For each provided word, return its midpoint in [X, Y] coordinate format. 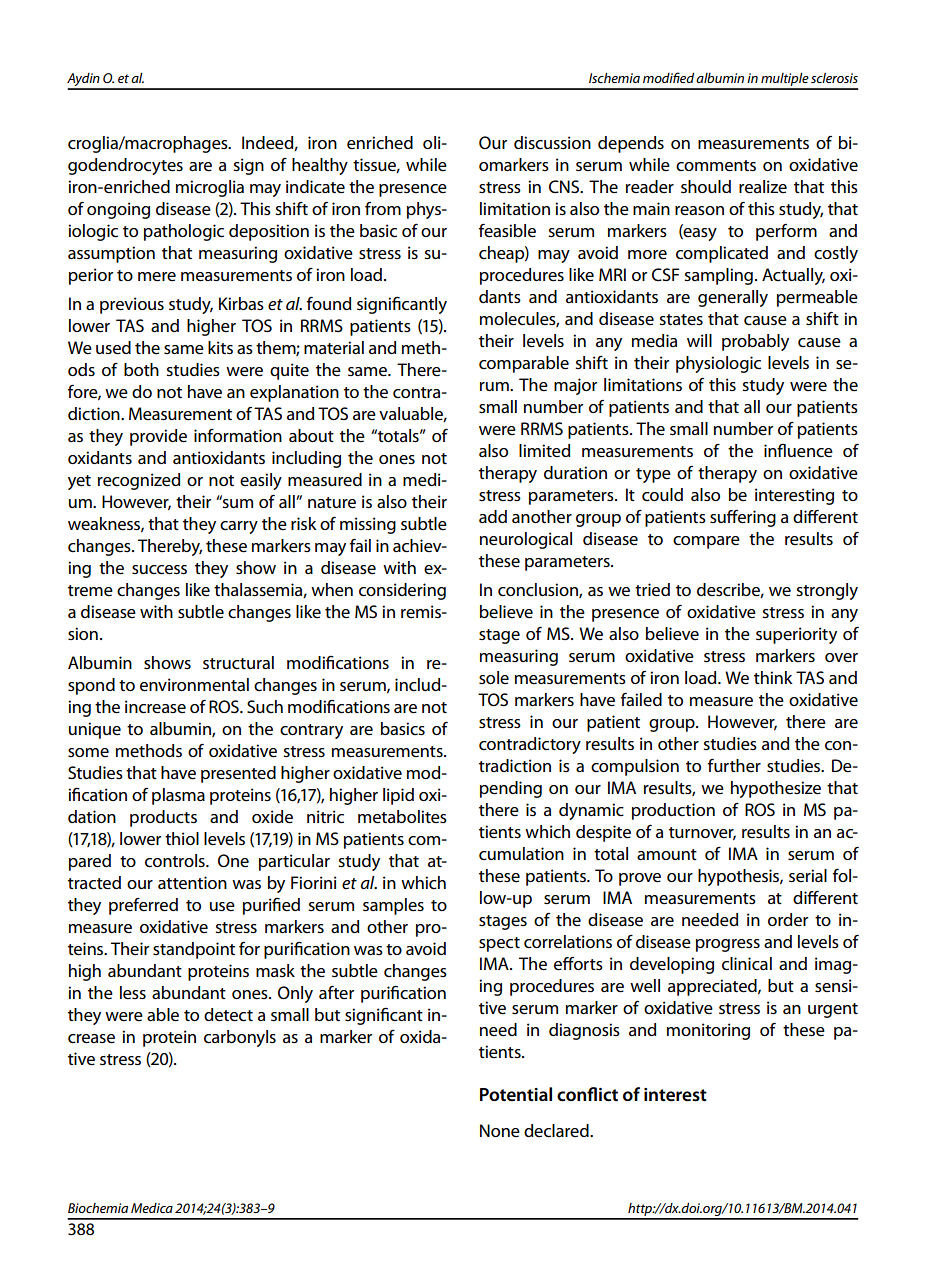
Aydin [84, 81]
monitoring [708, 1031]
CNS [565, 187]
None [500, 1131]
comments [716, 166]
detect [228, 1015]
